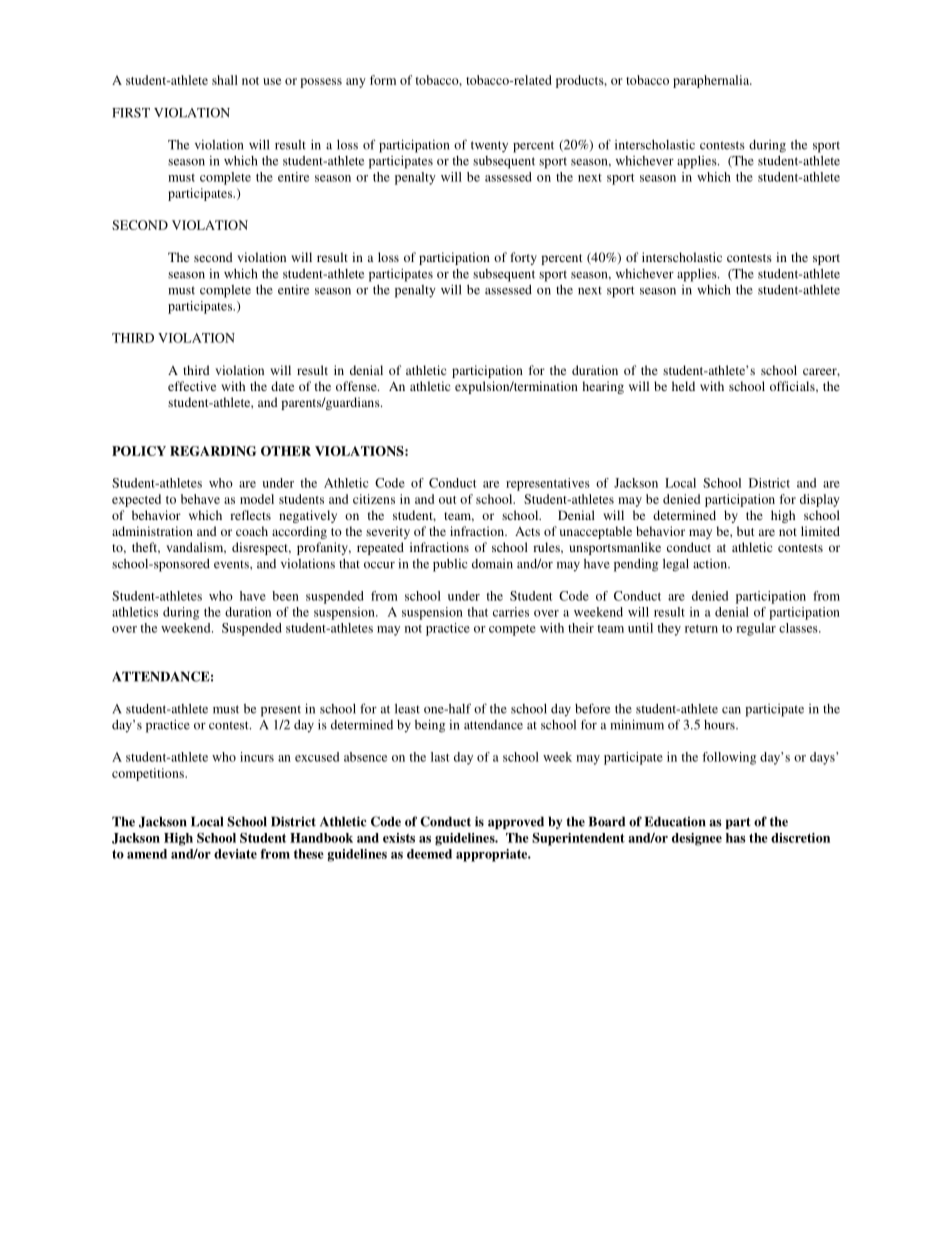 The width and height of the screenshot is (952, 1233). Describe the element at coordinates (523, 258) in the screenshot. I see `forty` at that location.
